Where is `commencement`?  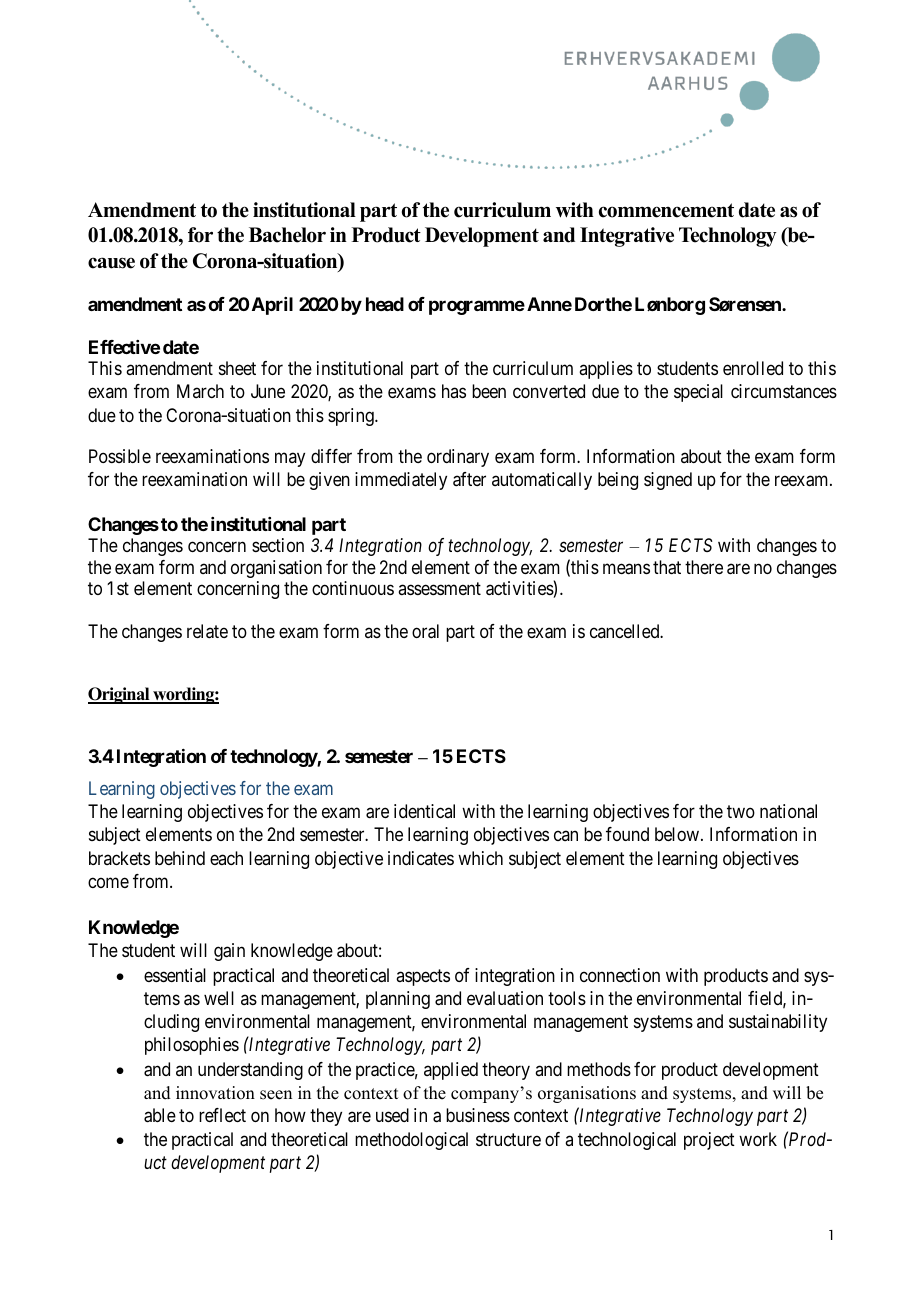 commencement is located at coordinates (666, 210).
